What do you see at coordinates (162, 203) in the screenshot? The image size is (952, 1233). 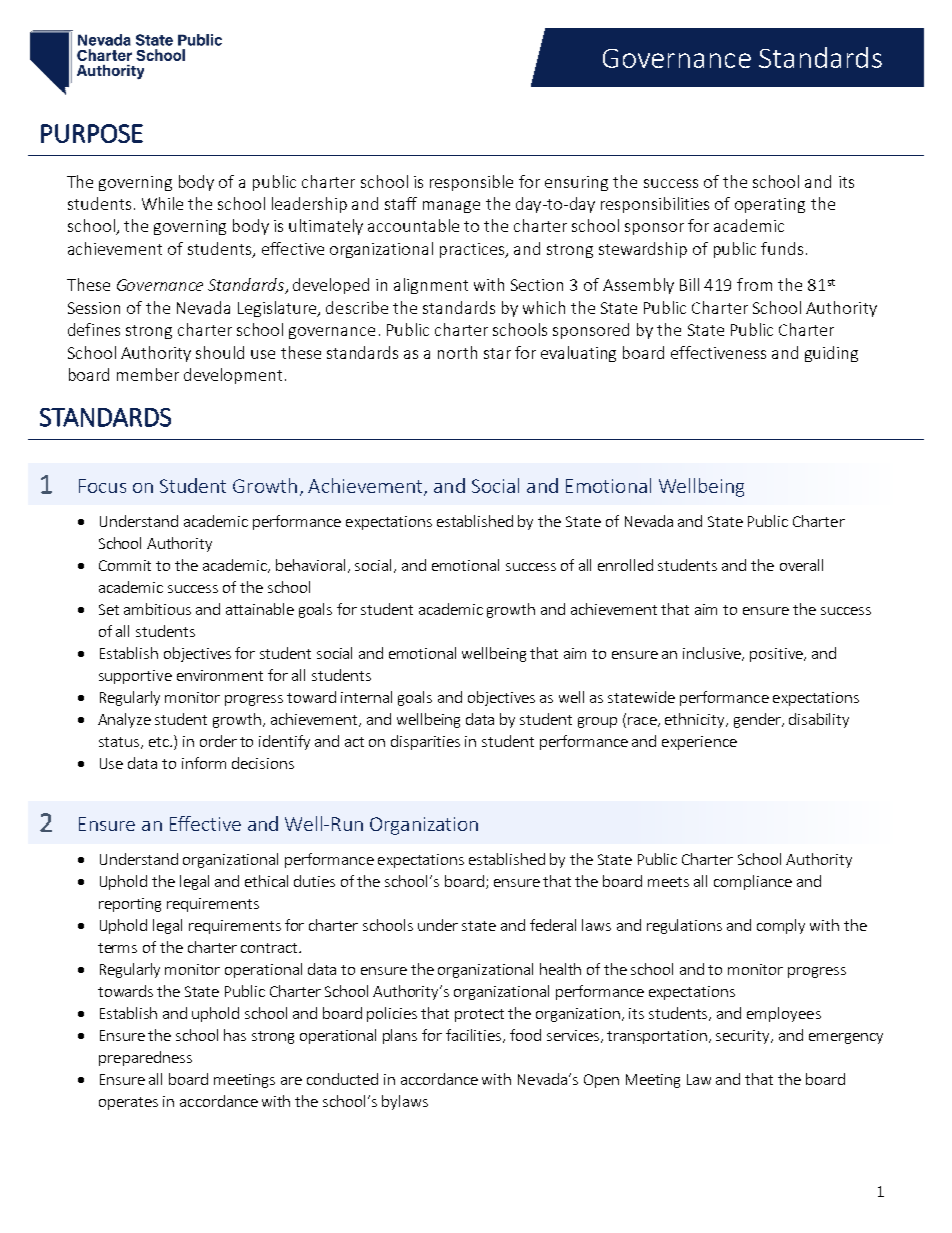 I see `While` at bounding box center [162, 203].
